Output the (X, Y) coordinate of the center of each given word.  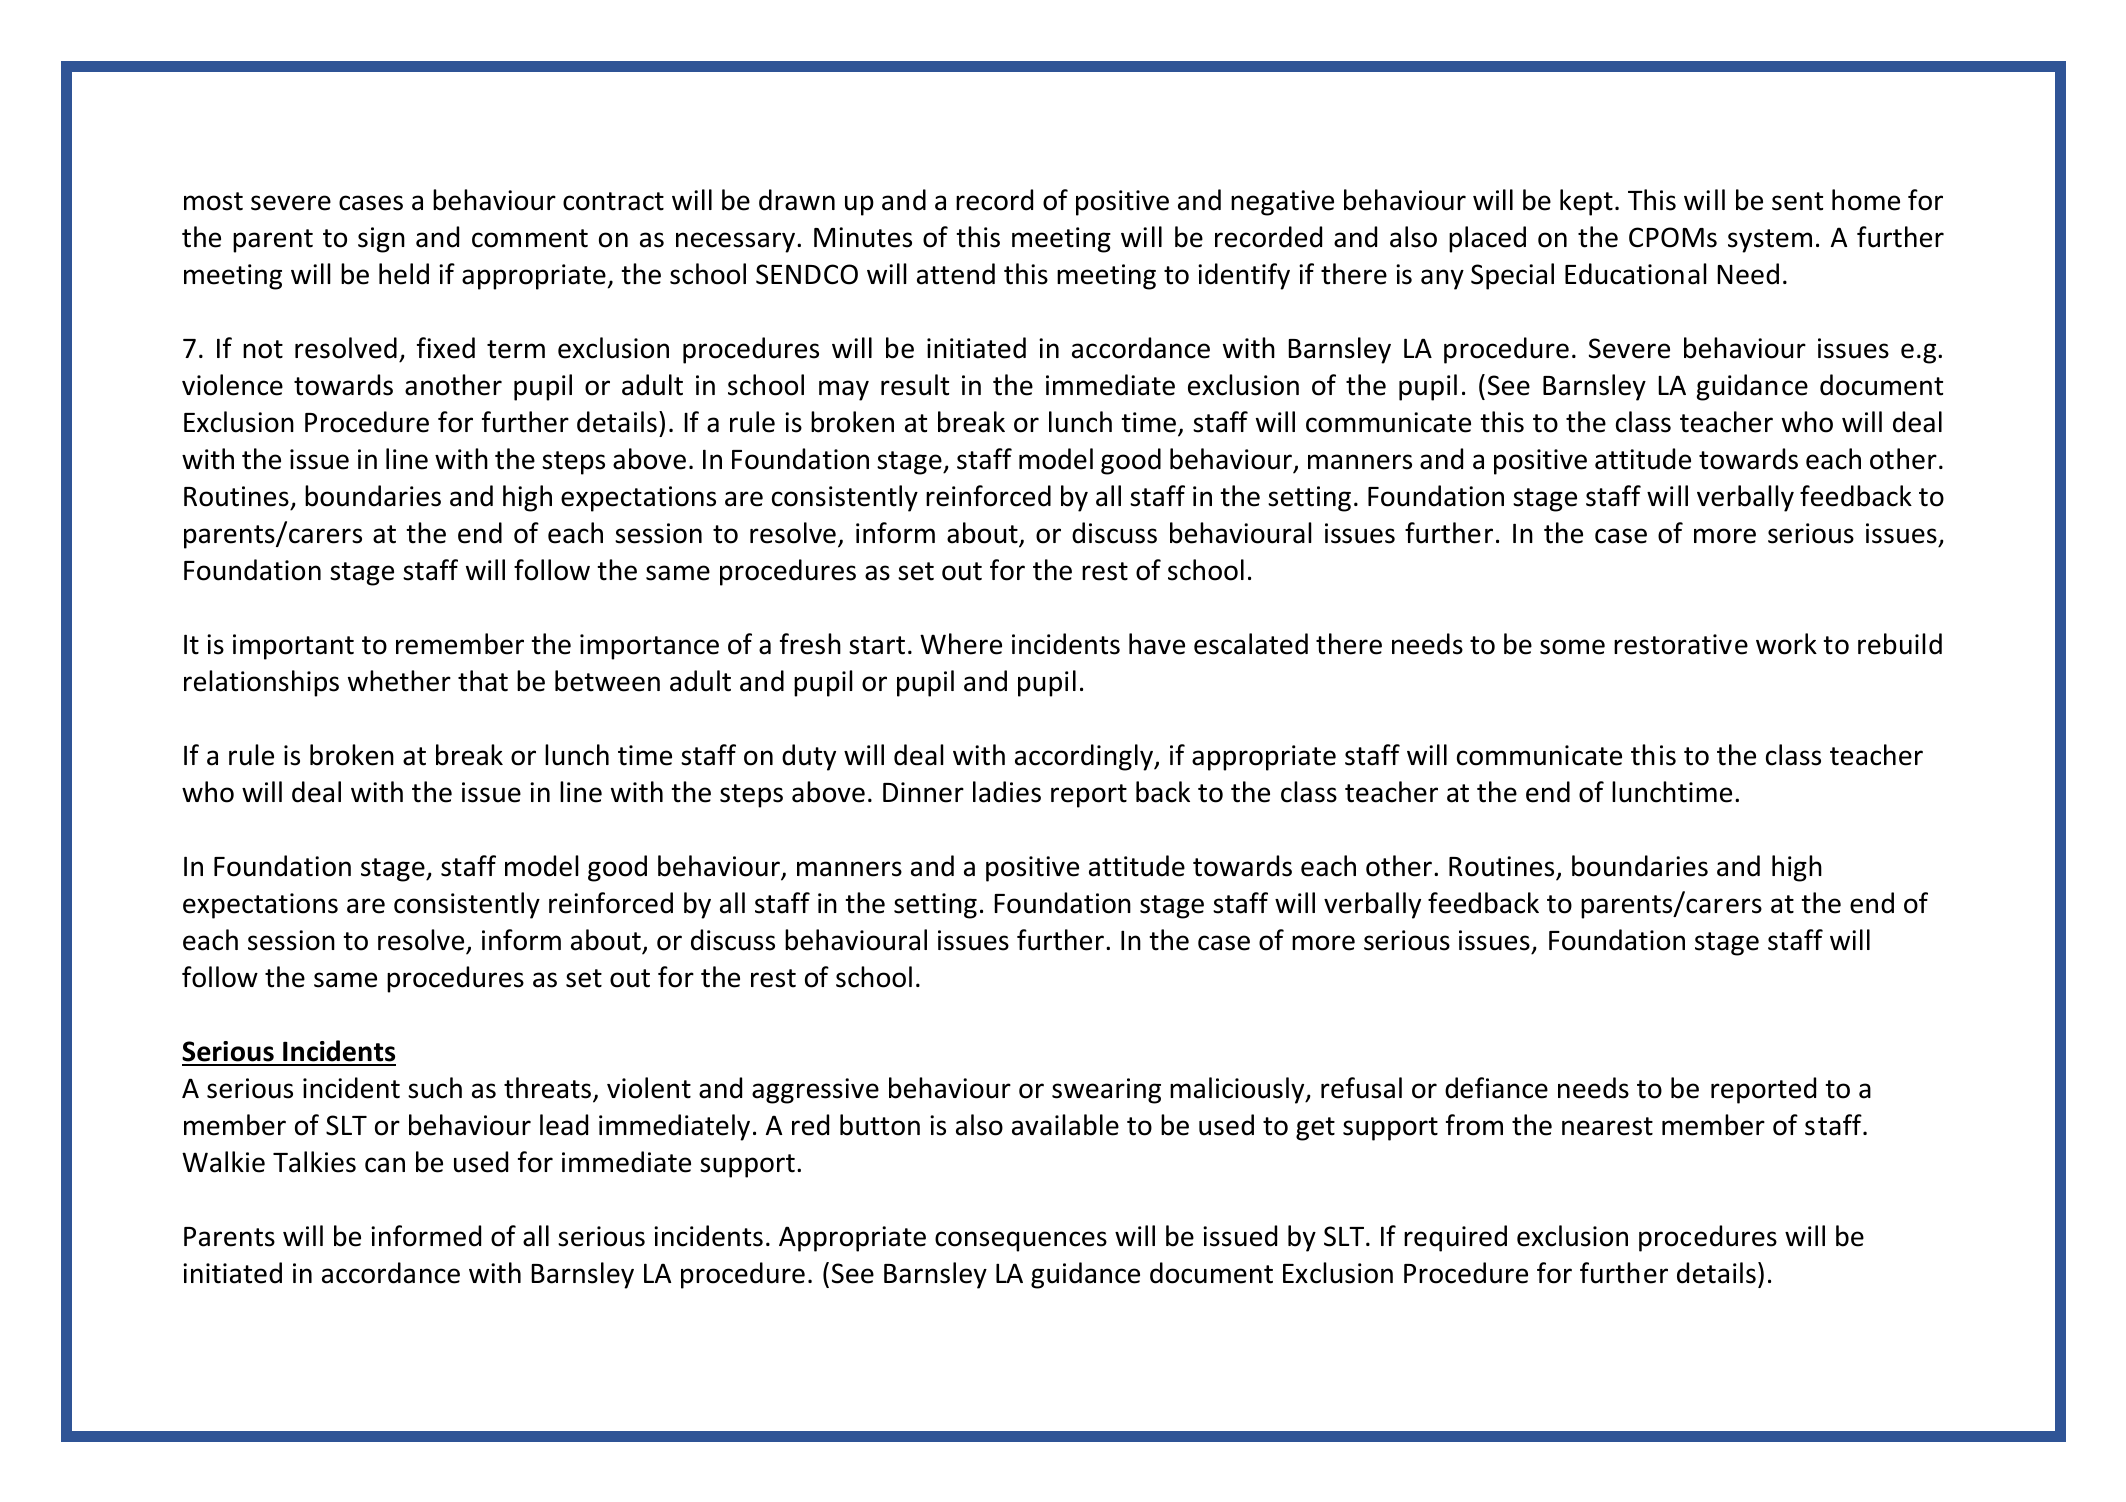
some (1572, 647)
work (1786, 644)
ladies (1007, 792)
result (915, 385)
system (1770, 241)
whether (399, 681)
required (1455, 1238)
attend (956, 274)
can (385, 1165)
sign (381, 240)
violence (232, 385)
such (435, 1088)
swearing (1106, 1091)
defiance (1496, 1088)
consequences (1021, 1241)
